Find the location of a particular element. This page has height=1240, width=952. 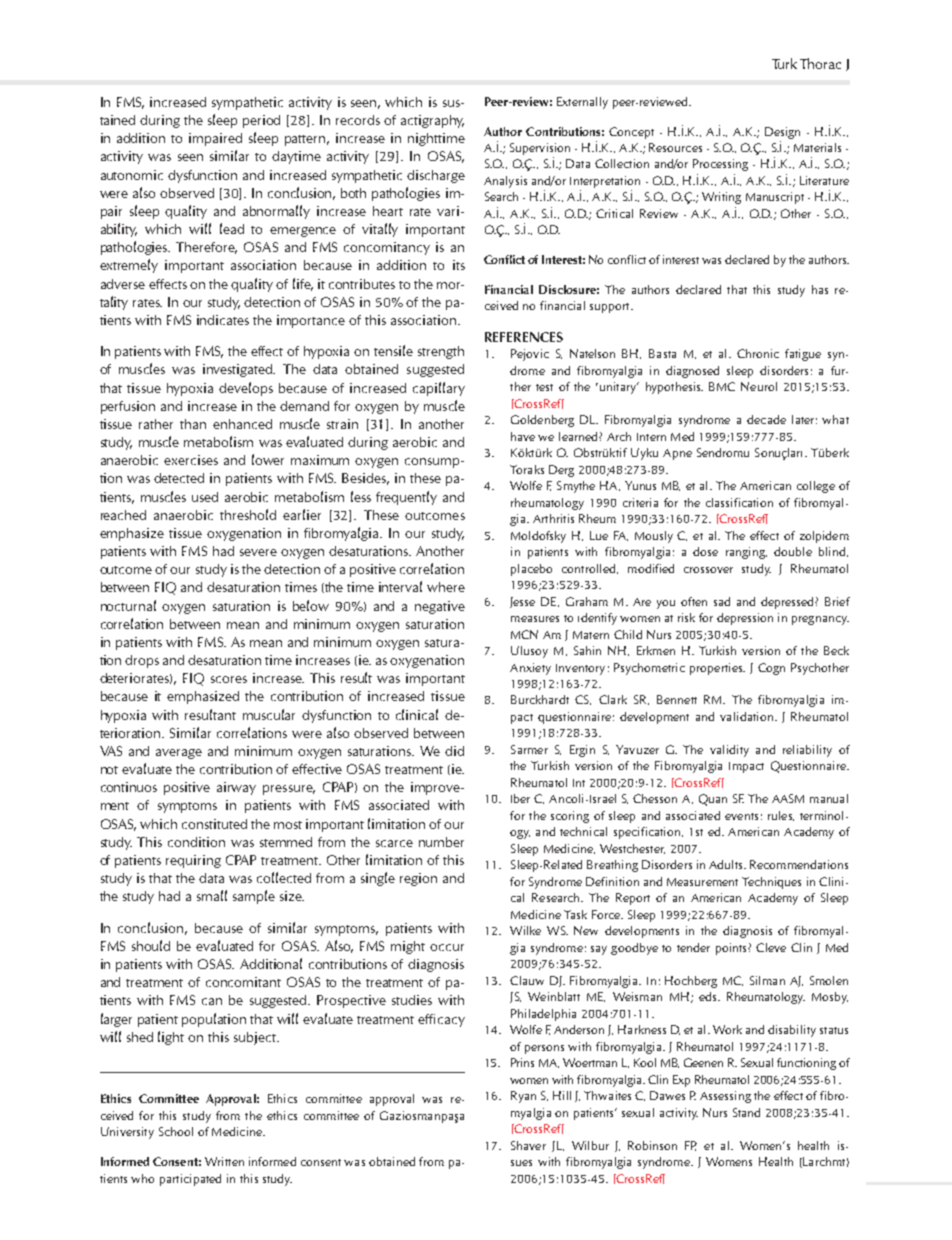

depression is located at coordinates (745, 619).
